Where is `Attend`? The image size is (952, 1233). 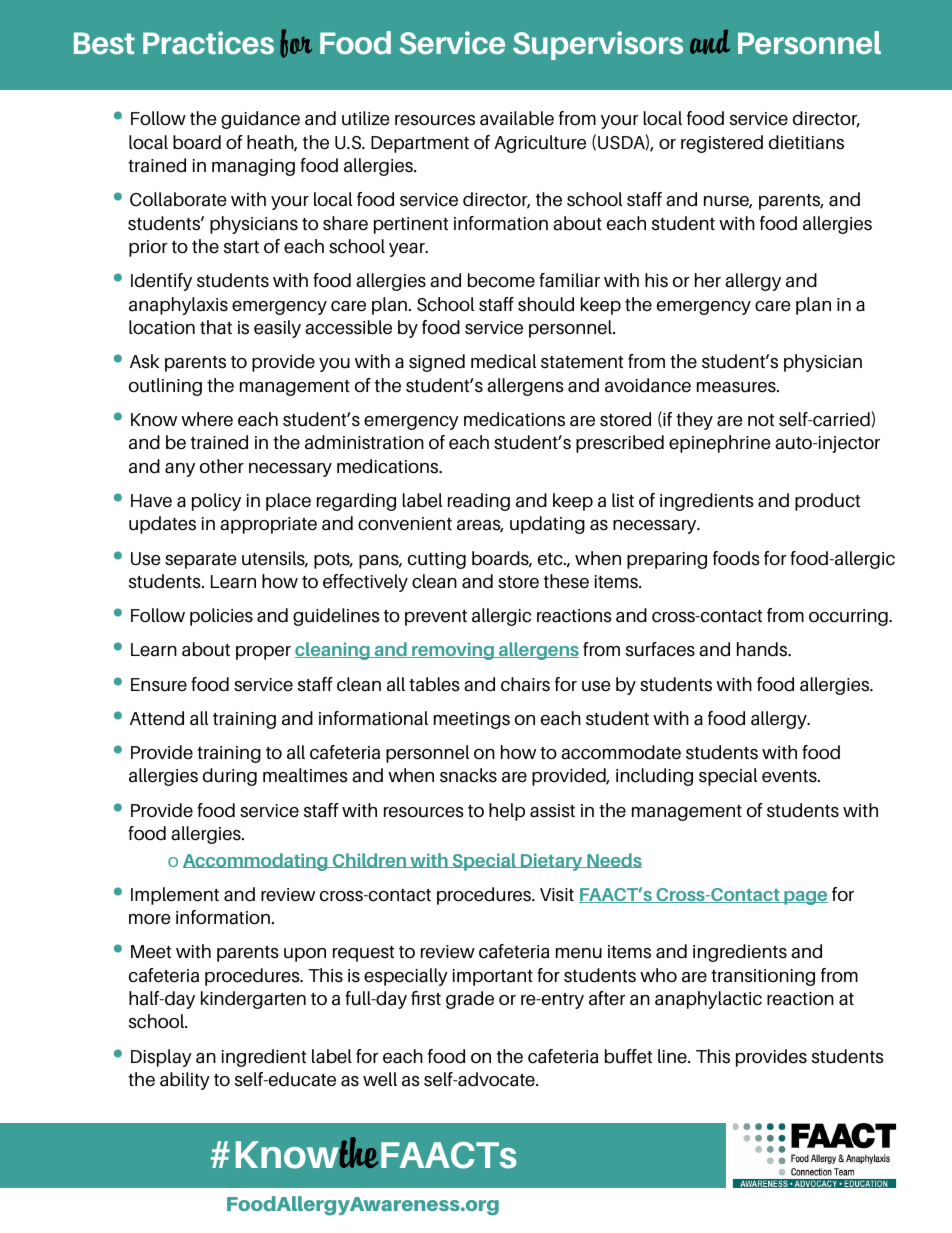 Attend is located at coordinates (157, 718).
